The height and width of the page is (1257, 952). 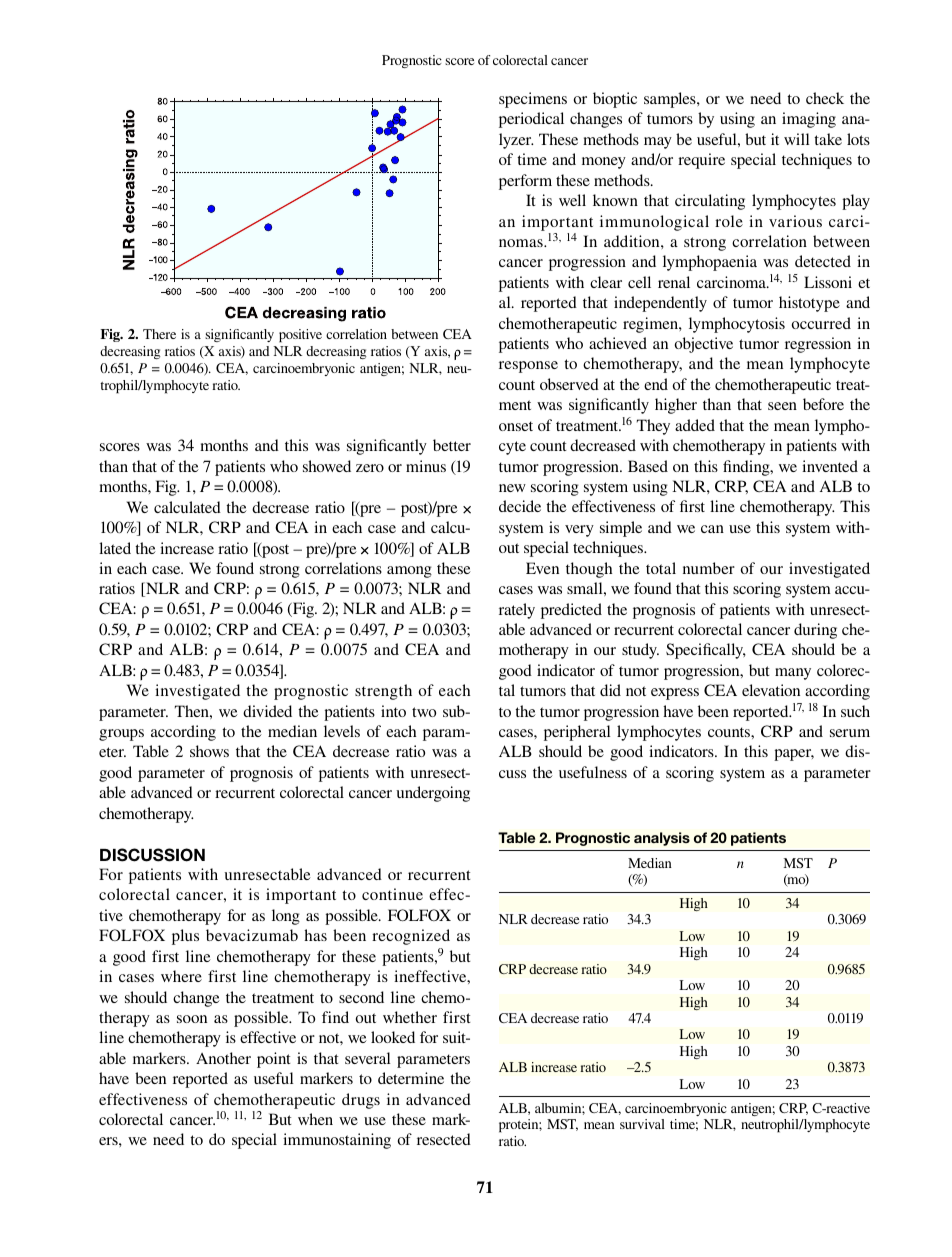 I want to click on showed, so click(x=327, y=466).
